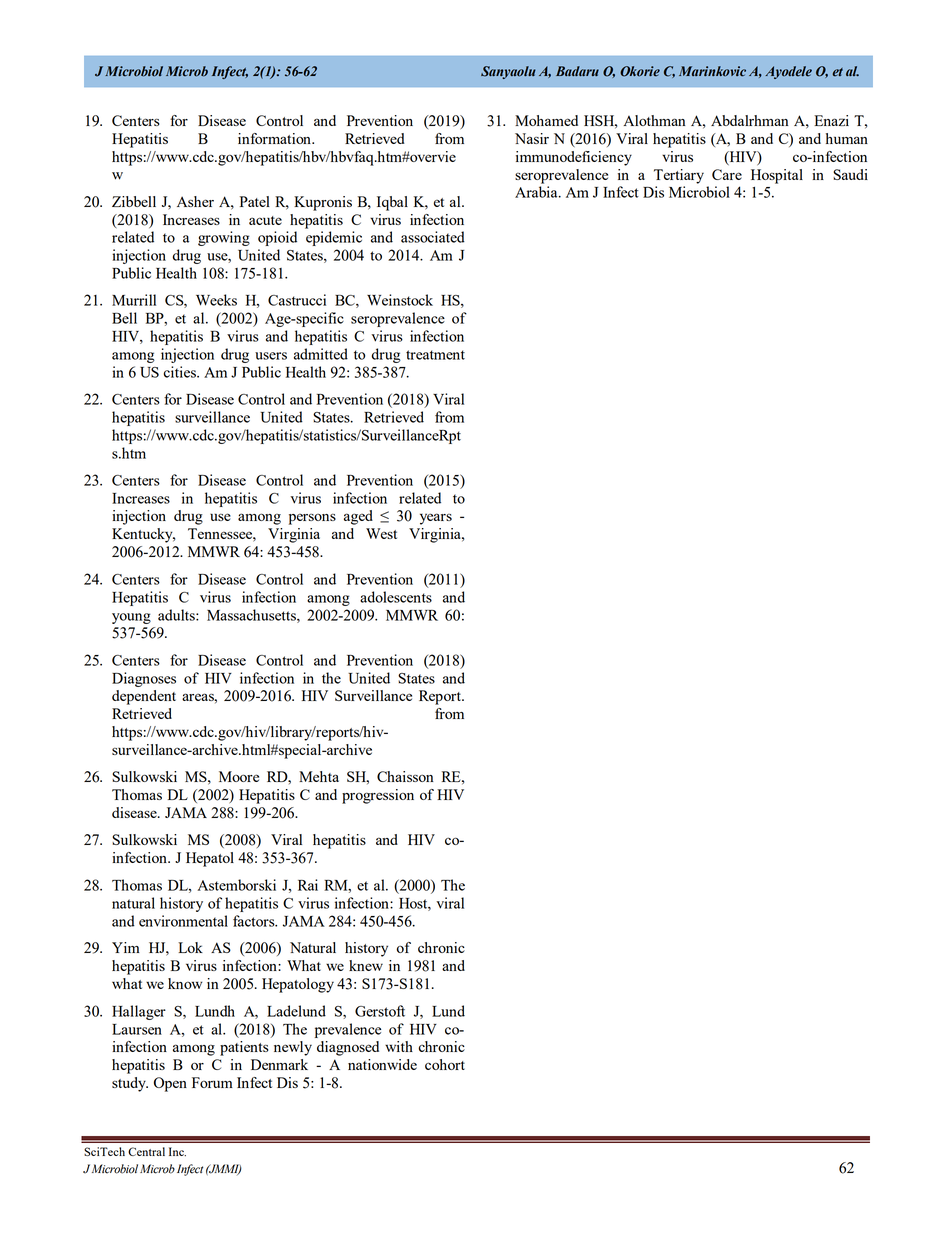 Image resolution: width=952 pixels, height=1233 pixels. Describe the element at coordinates (436, 519) in the image. I see `years` at that location.
